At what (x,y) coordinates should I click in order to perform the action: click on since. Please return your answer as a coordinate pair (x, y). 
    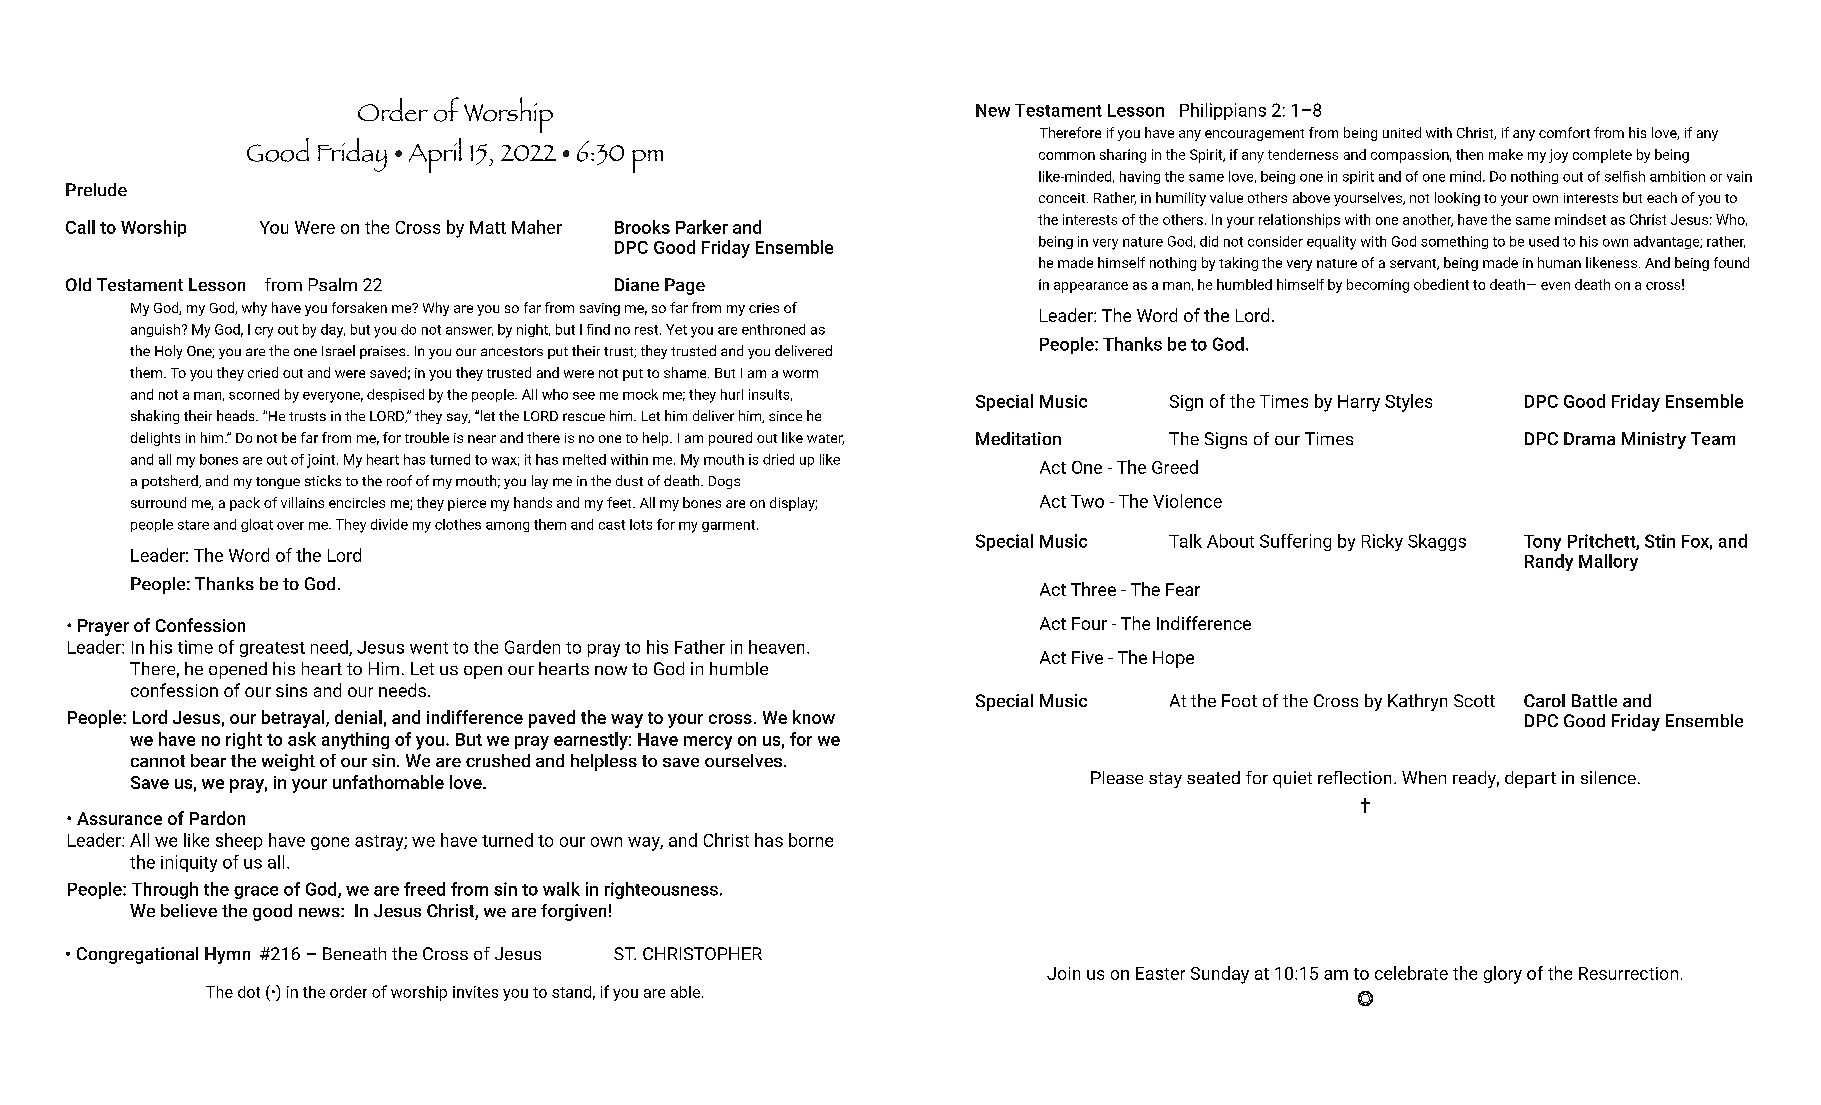
    Looking at the image, I should click on (785, 416).
